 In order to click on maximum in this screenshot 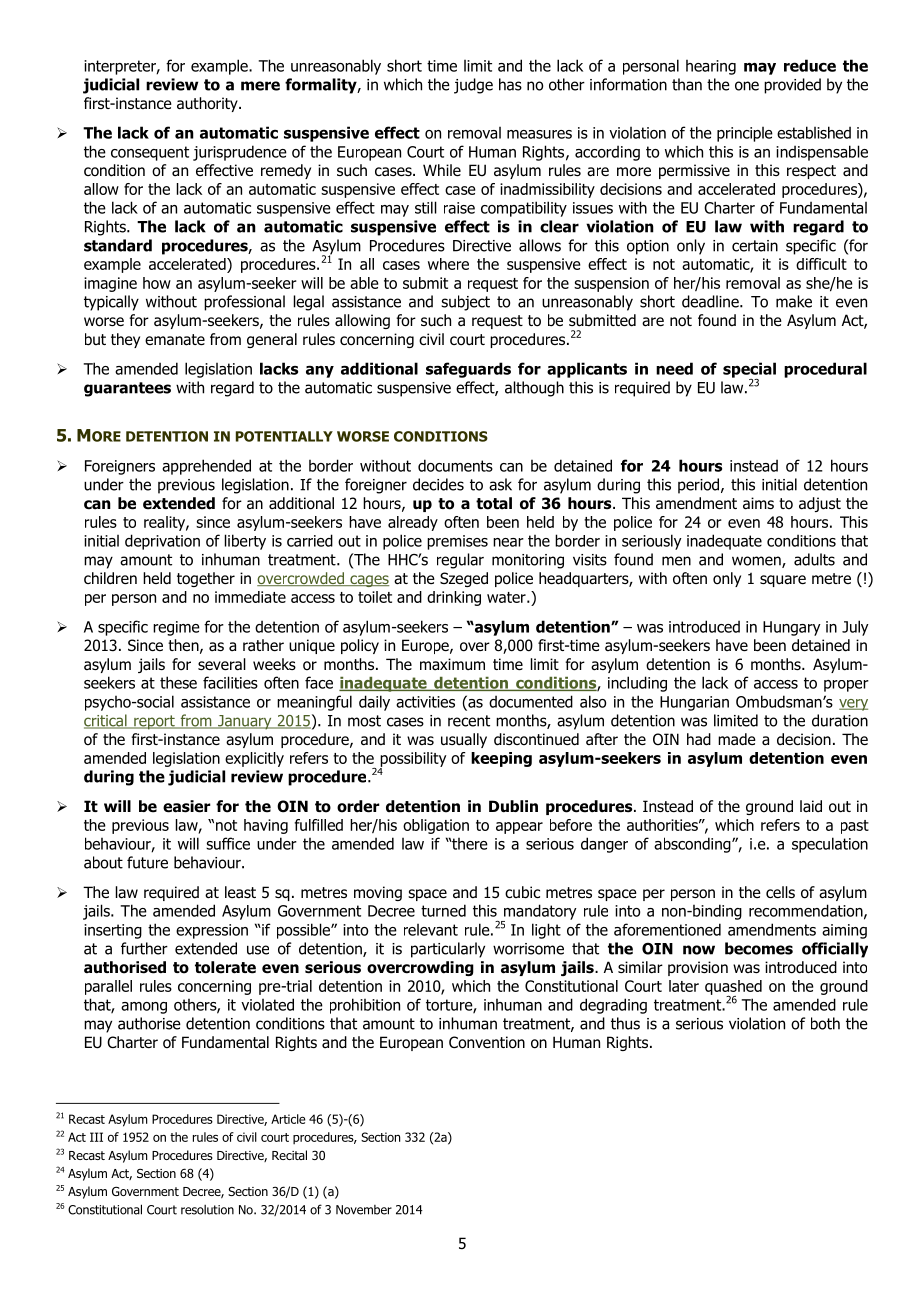, I will do `click(452, 664)`.
